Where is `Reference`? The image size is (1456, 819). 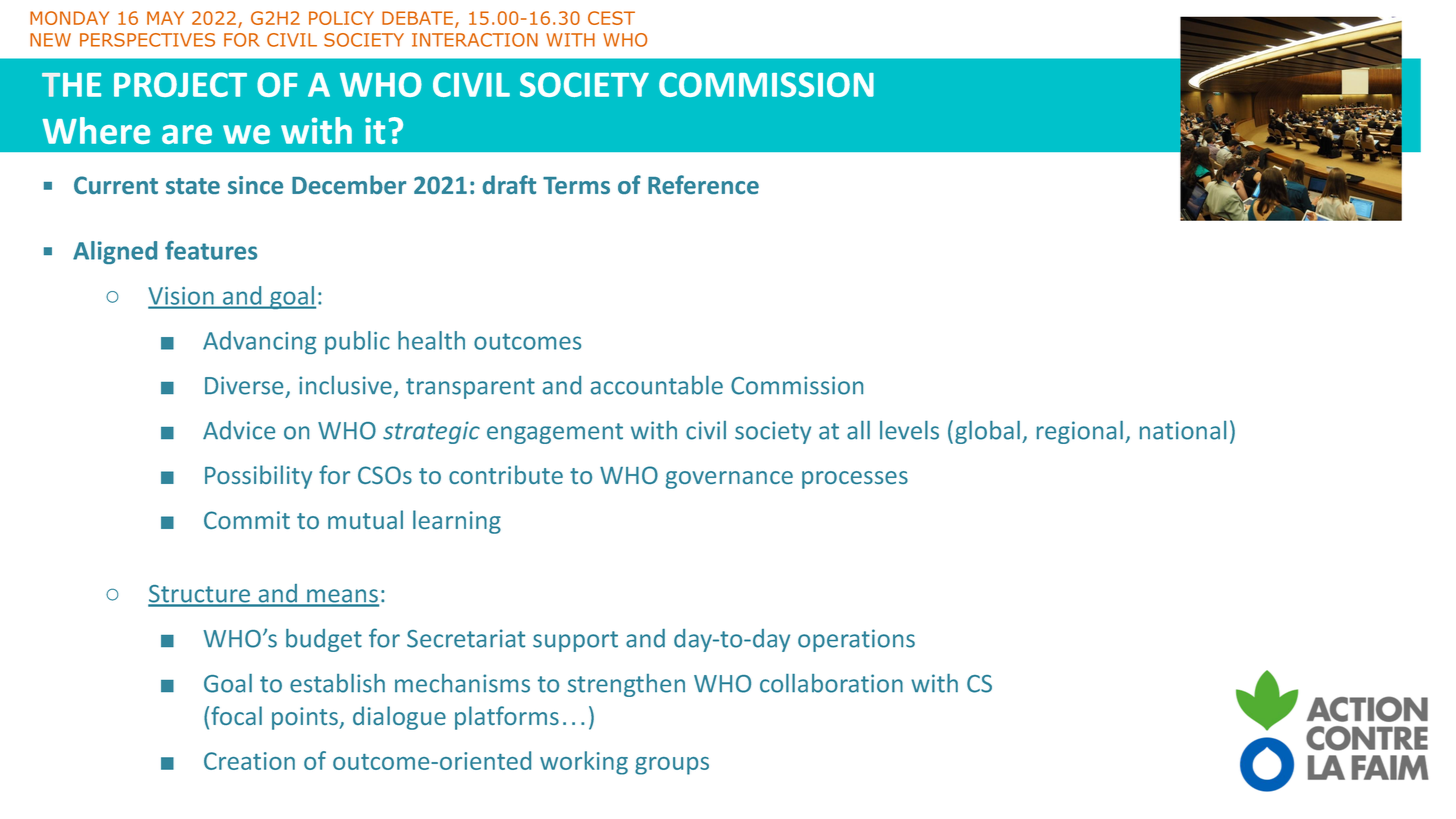
Reference is located at coordinates (703, 184).
